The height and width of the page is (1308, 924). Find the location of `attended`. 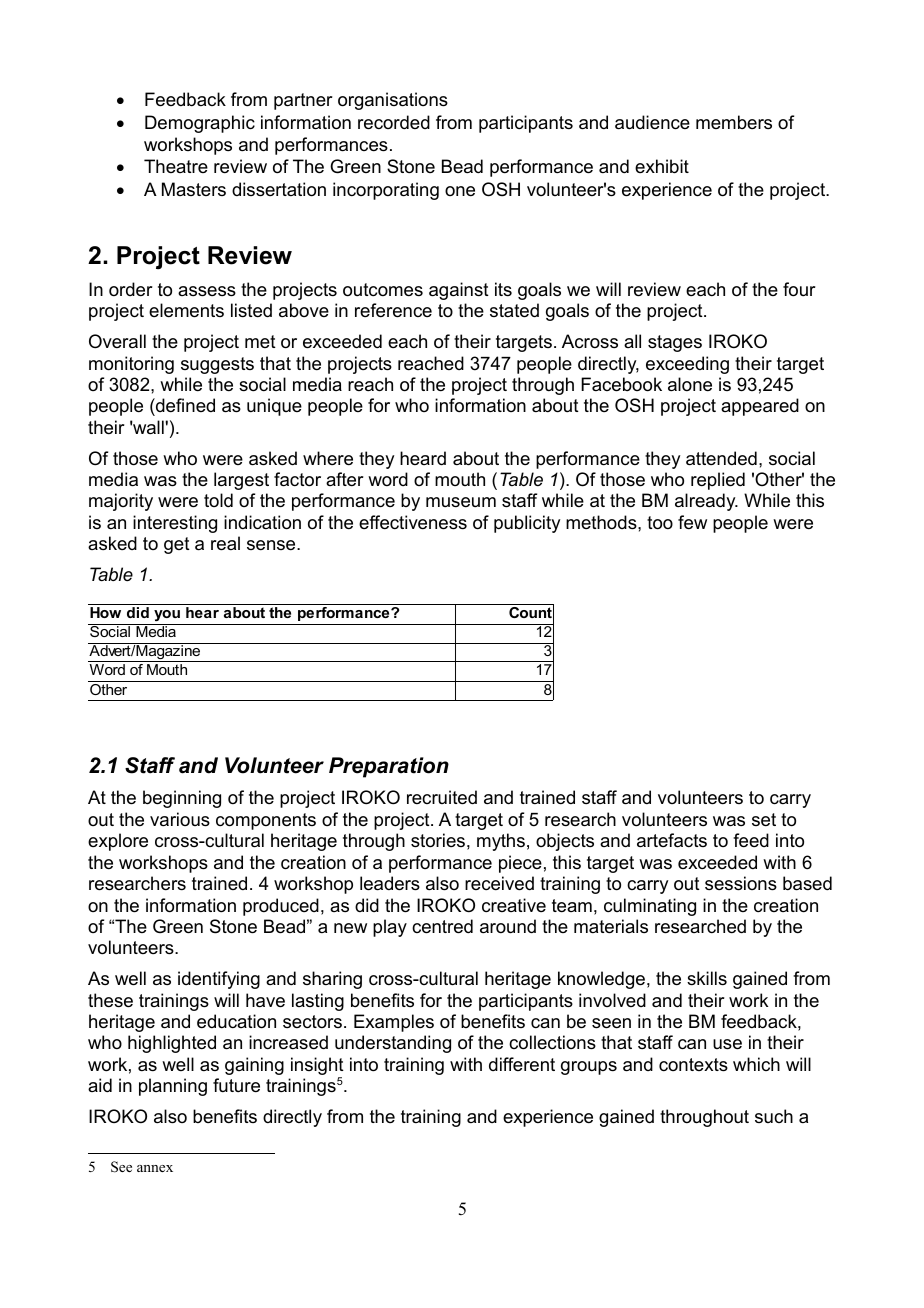

attended is located at coordinates (721, 458).
